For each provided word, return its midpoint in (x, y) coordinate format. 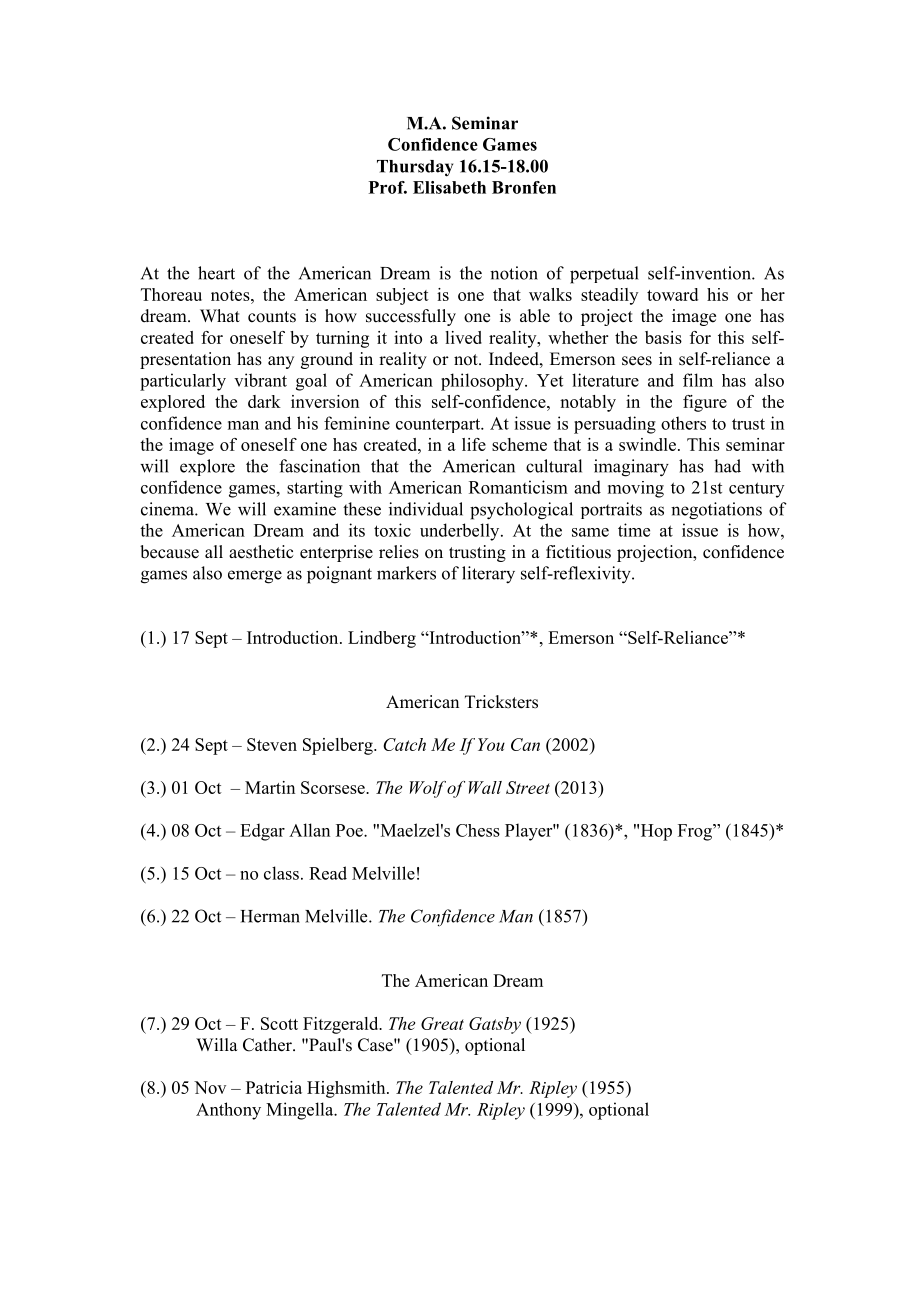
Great (442, 1023)
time (634, 530)
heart (216, 273)
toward (672, 294)
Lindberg (382, 639)
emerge (255, 577)
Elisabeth (449, 187)
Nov (210, 1087)
